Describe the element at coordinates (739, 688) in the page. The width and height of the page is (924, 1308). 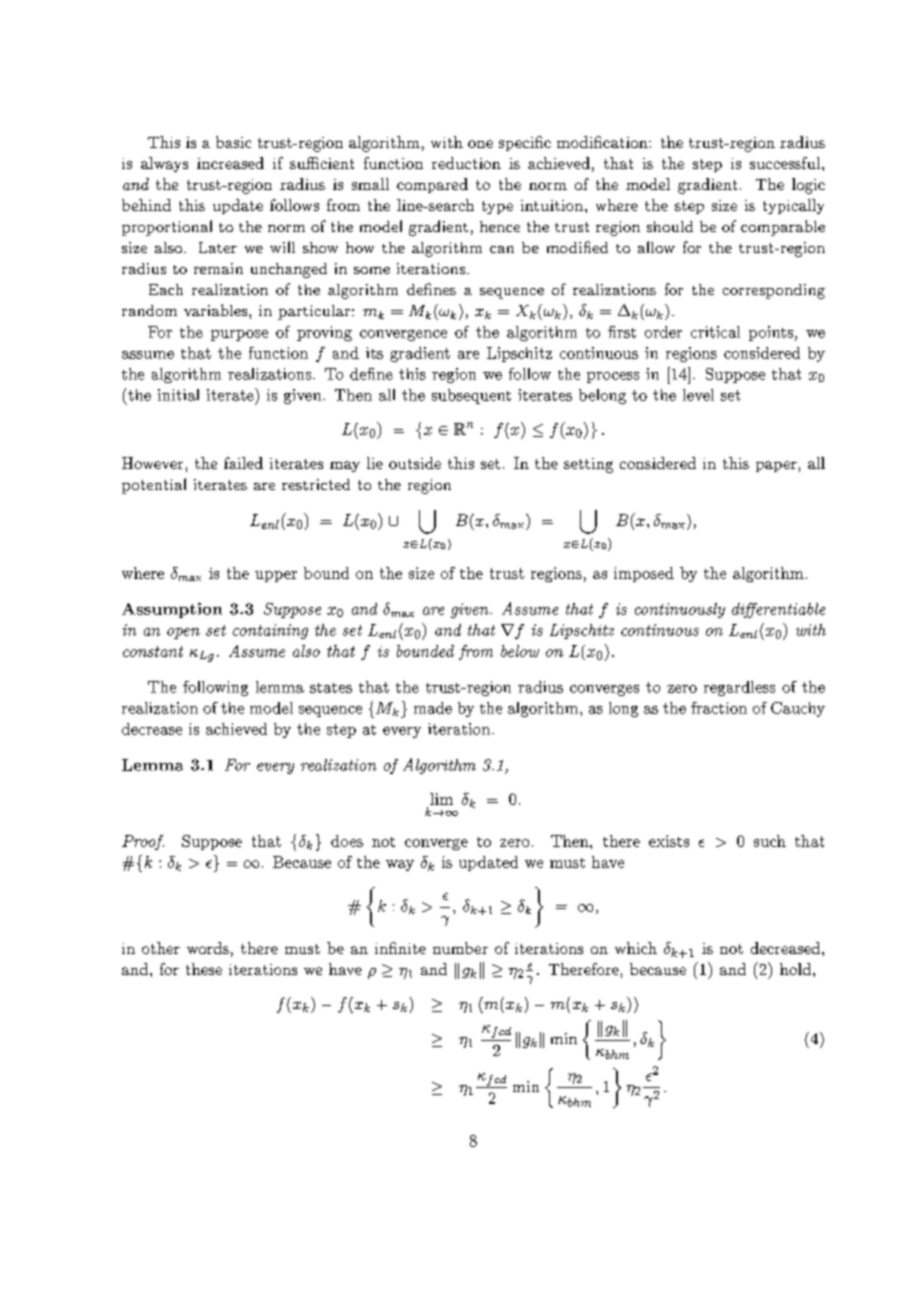
I see `regardless` at that location.
